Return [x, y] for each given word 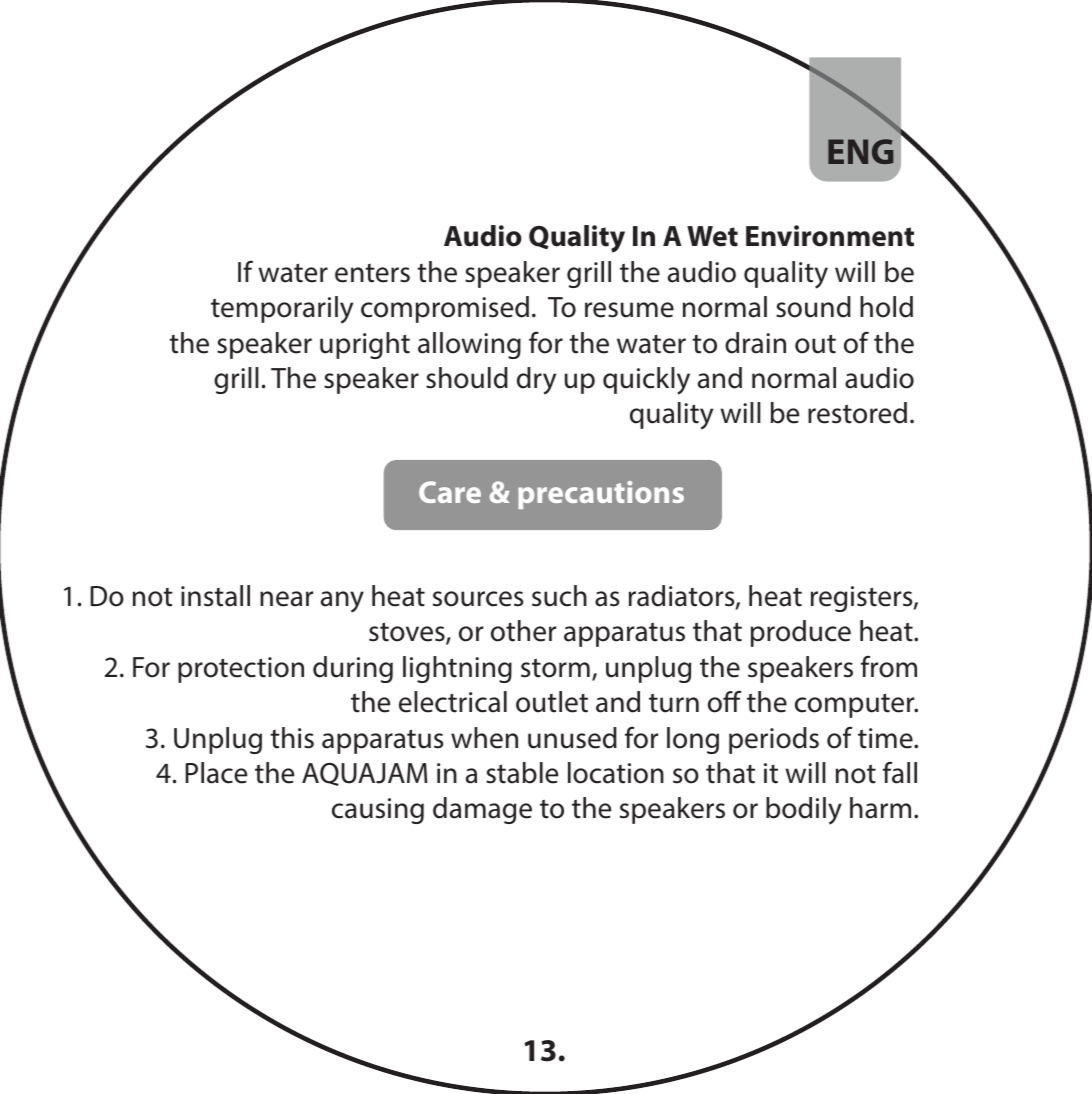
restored [857, 413]
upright [365, 345]
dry [536, 381]
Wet [712, 236]
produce [801, 633]
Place [216, 773]
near [286, 599]
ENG [860, 151]
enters [372, 273]
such [559, 596]
